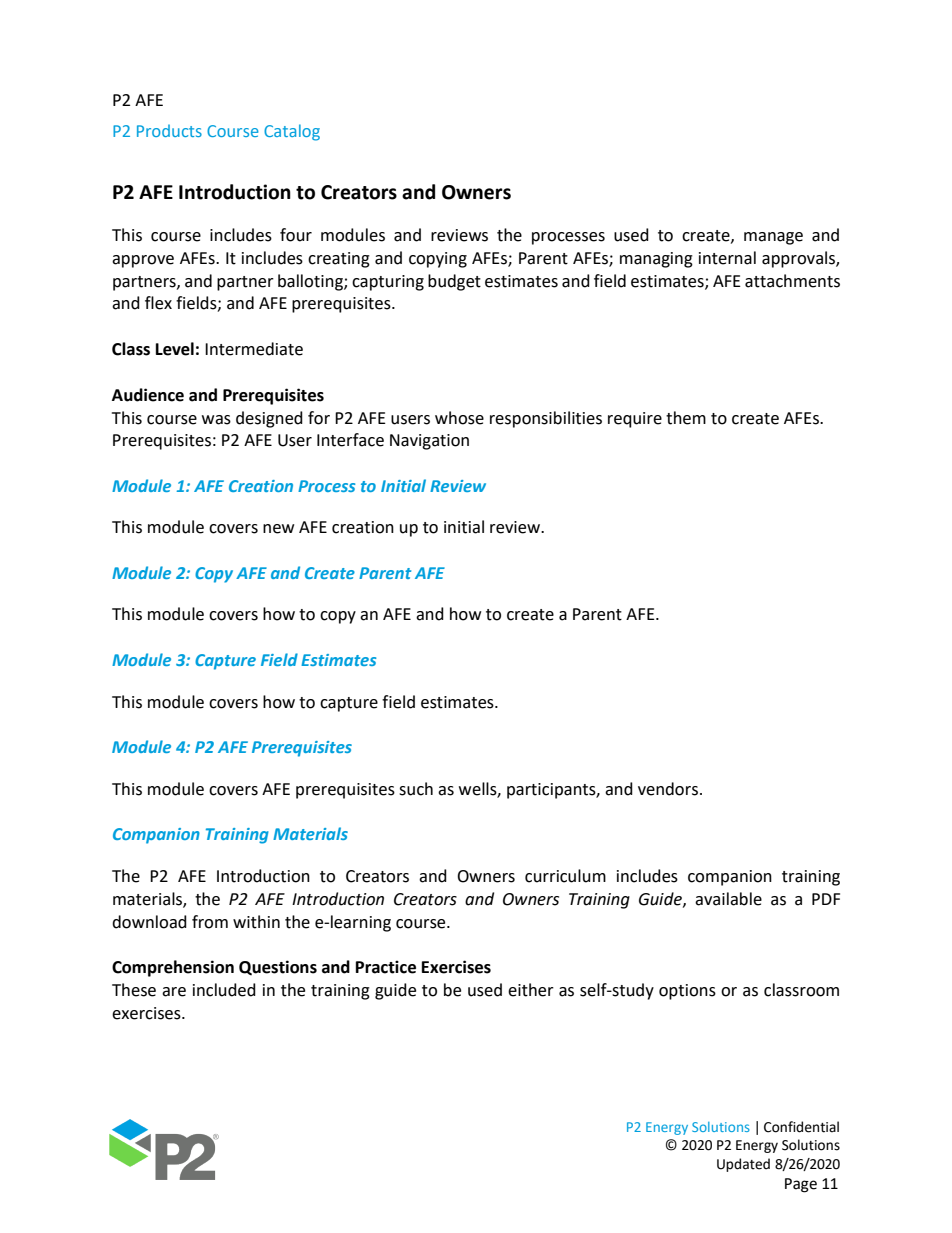 The image size is (952, 1233). I want to click on them, so click(686, 418).
